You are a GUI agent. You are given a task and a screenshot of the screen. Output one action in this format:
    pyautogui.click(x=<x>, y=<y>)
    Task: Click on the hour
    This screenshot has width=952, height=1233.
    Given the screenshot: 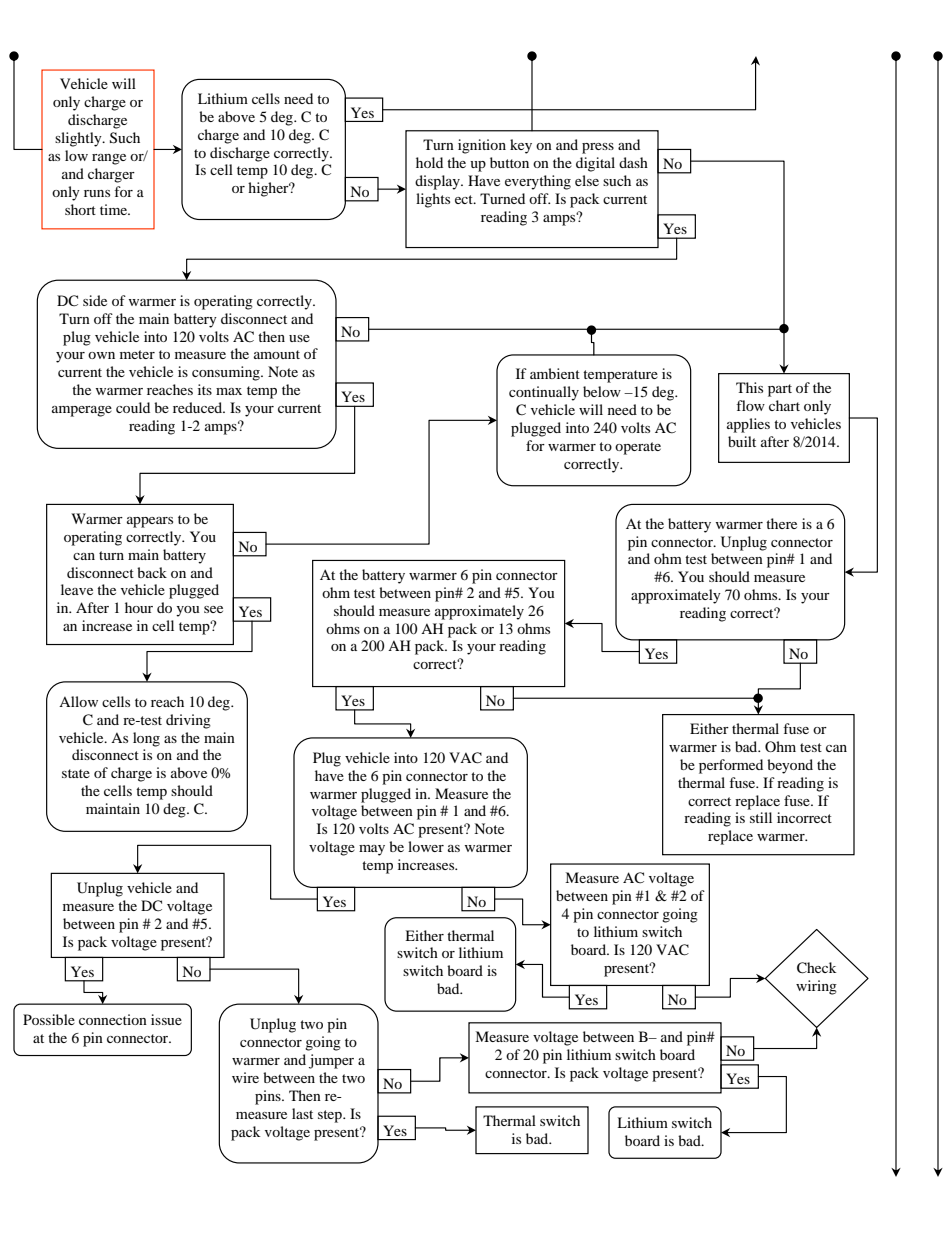 What is the action you would take?
    pyautogui.click(x=139, y=607)
